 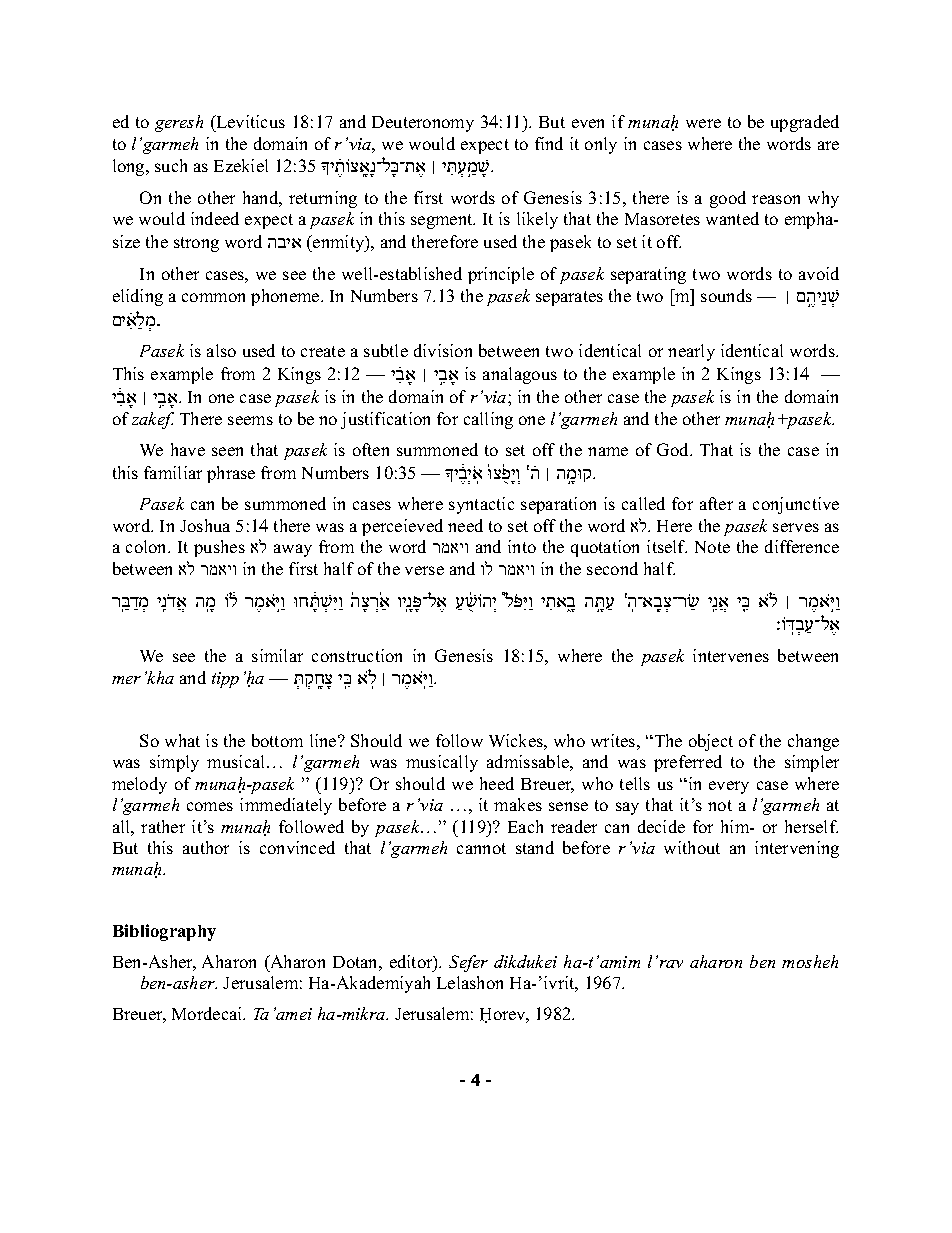 I want to click on God, so click(x=674, y=449).
